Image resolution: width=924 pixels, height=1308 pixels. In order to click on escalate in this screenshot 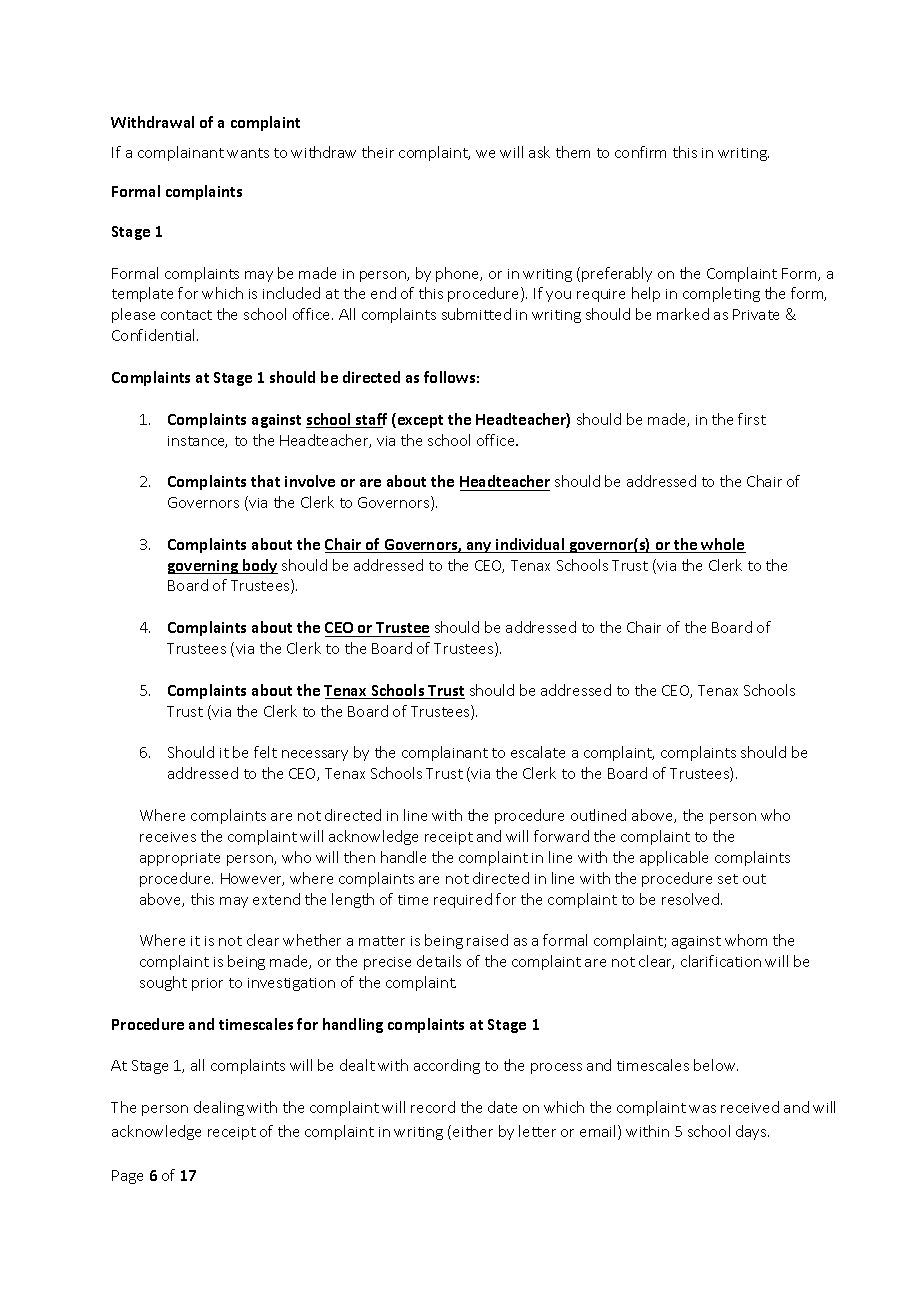, I will do `click(538, 752)`.
